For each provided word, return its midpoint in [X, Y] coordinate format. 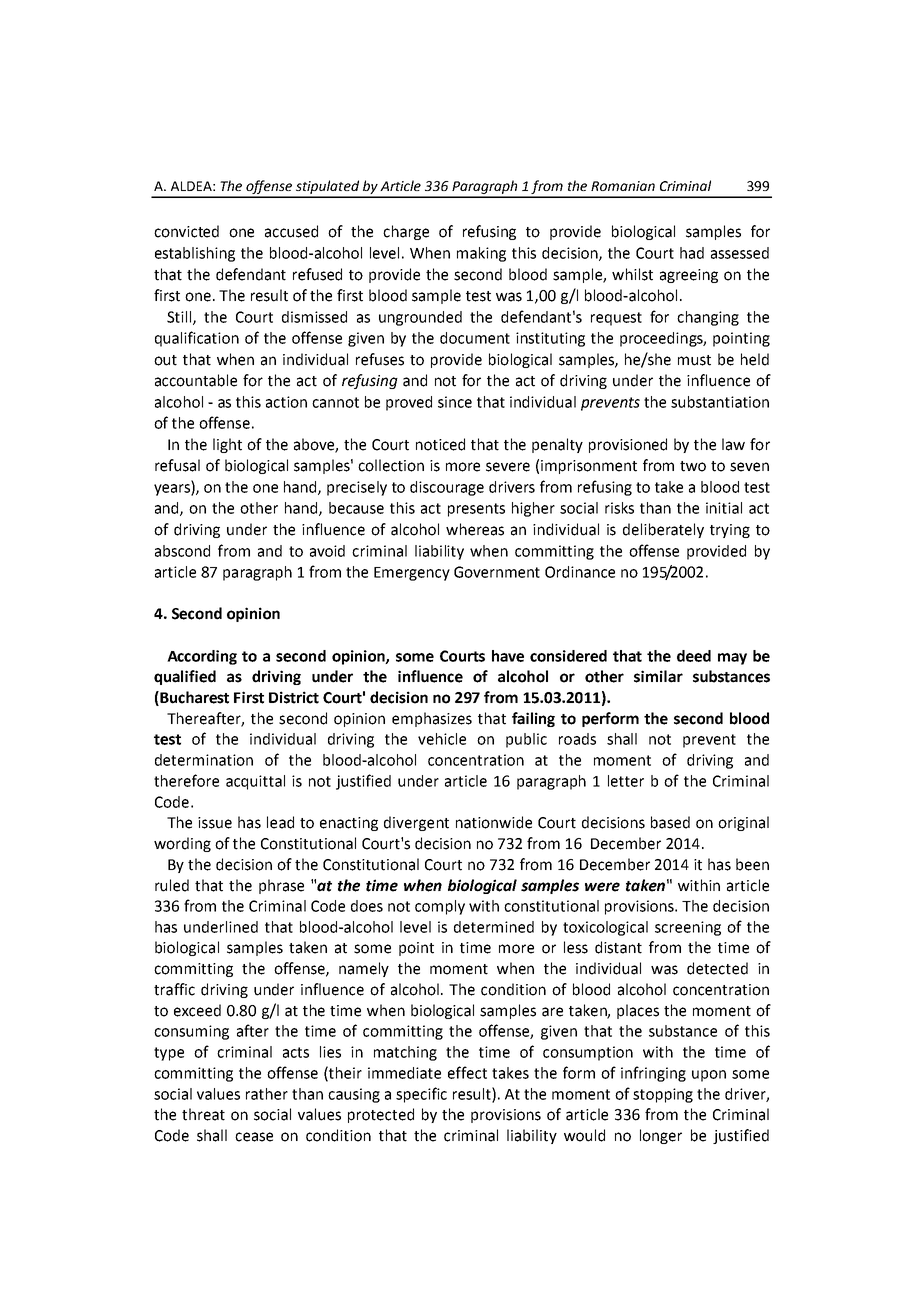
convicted [186, 231]
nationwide [494, 822]
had [692, 253]
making [481, 254]
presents [476, 510]
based [670, 822]
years [173, 490]
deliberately [663, 530]
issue [215, 823]
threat [203, 1114]
